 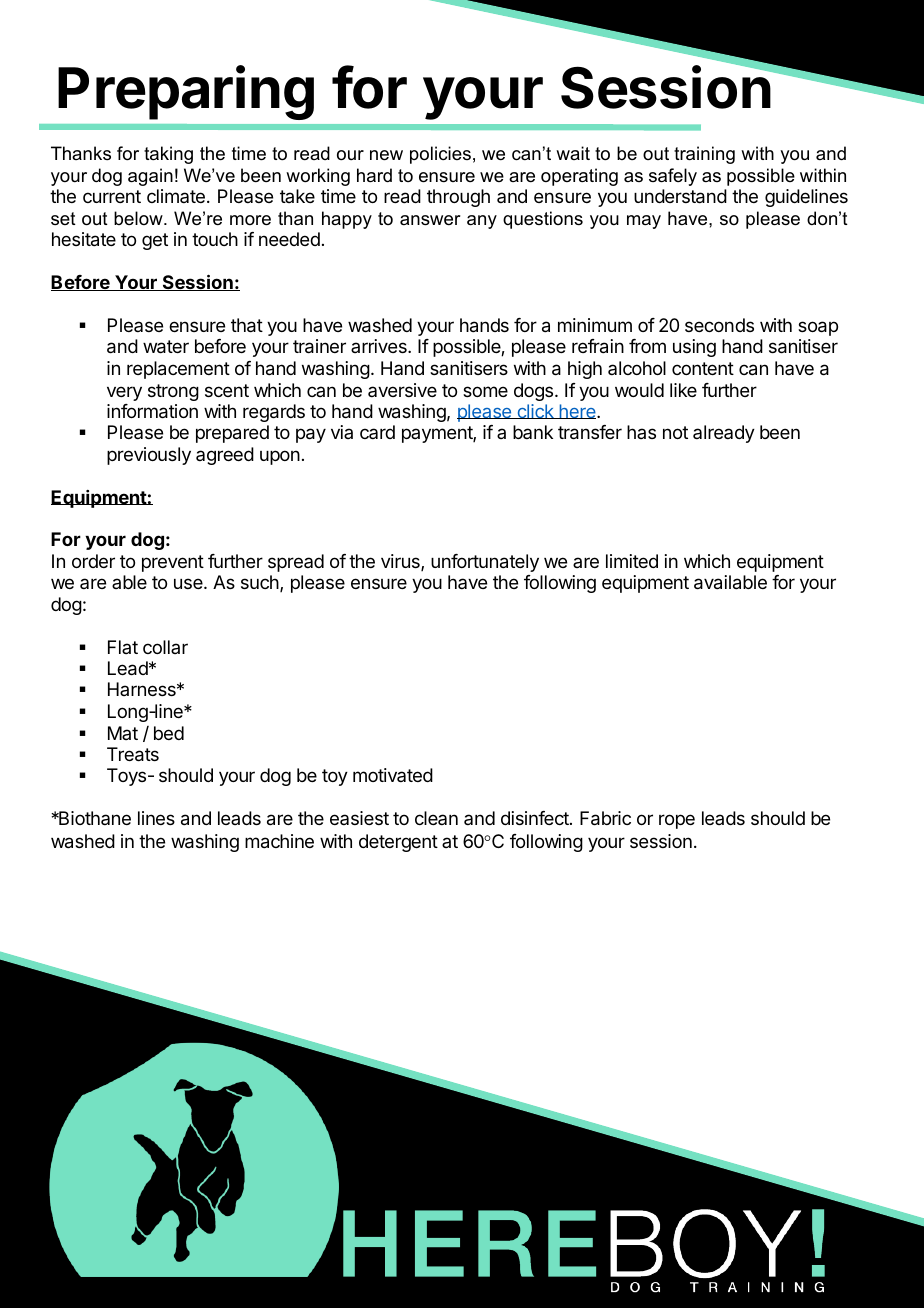 I want to click on again, so click(x=150, y=177).
